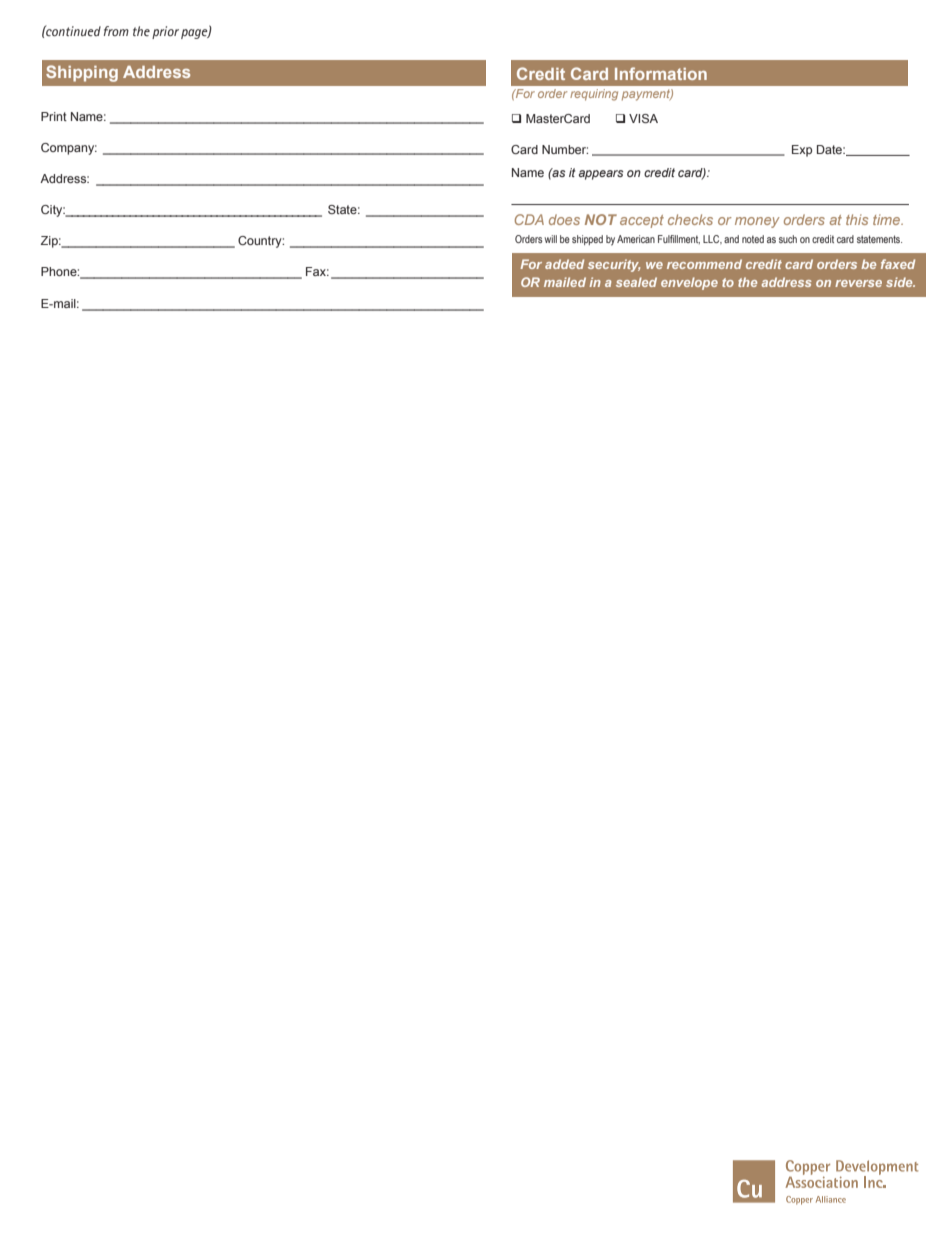  What do you see at coordinates (757, 222) in the screenshot?
I see `money` at bounding box center [757, 222].
